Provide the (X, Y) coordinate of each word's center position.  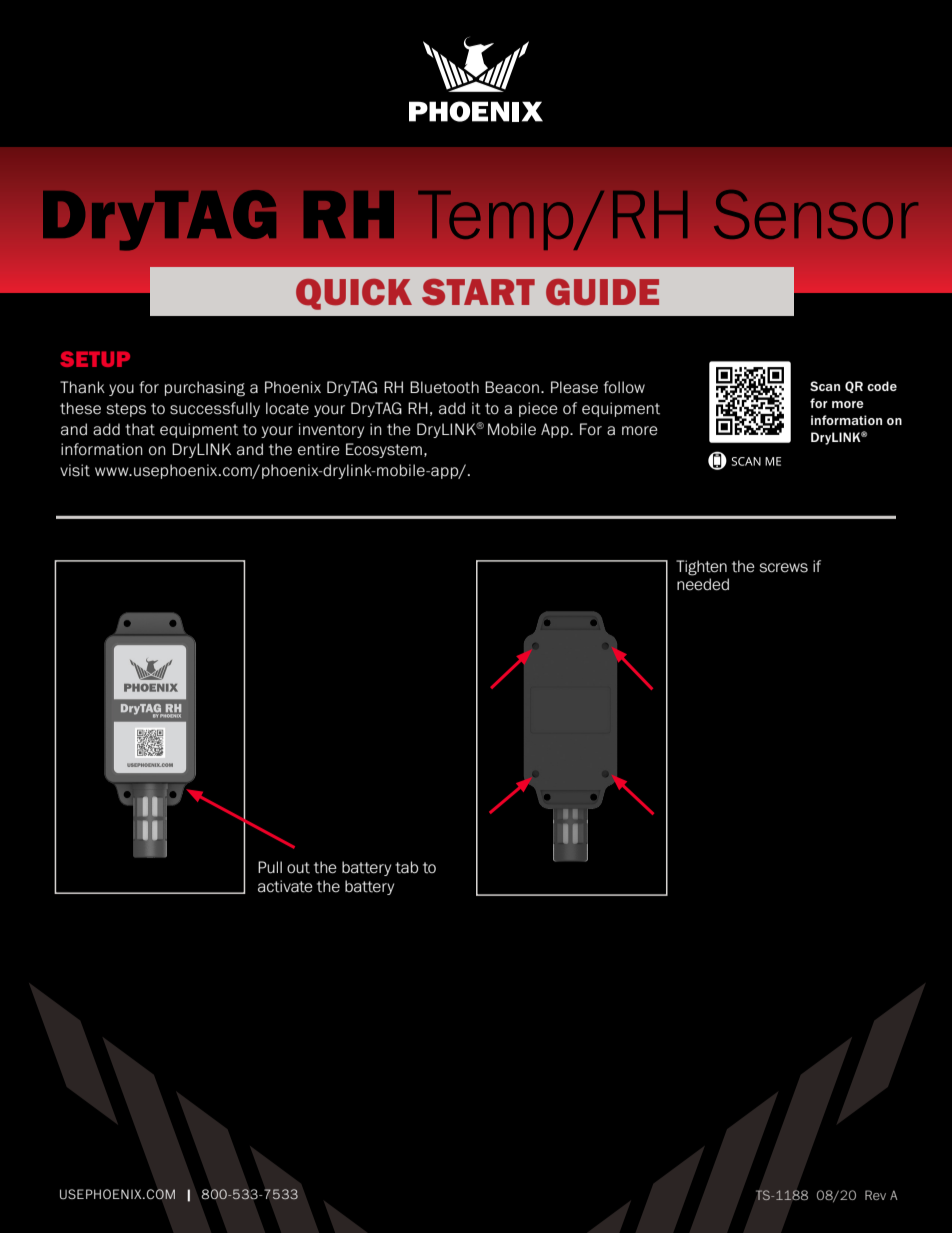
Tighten (701, 568)
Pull (270, 867)
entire (319, 449)
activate (285, 886)
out (298, 868)
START (478, 292)
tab (406, 867)
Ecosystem (384, 450)
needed (703, 584)
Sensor (816, 214)
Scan (825, 386)
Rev (875, 1195)
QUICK (354, 294)
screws (784, 568)
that (140, 429)
